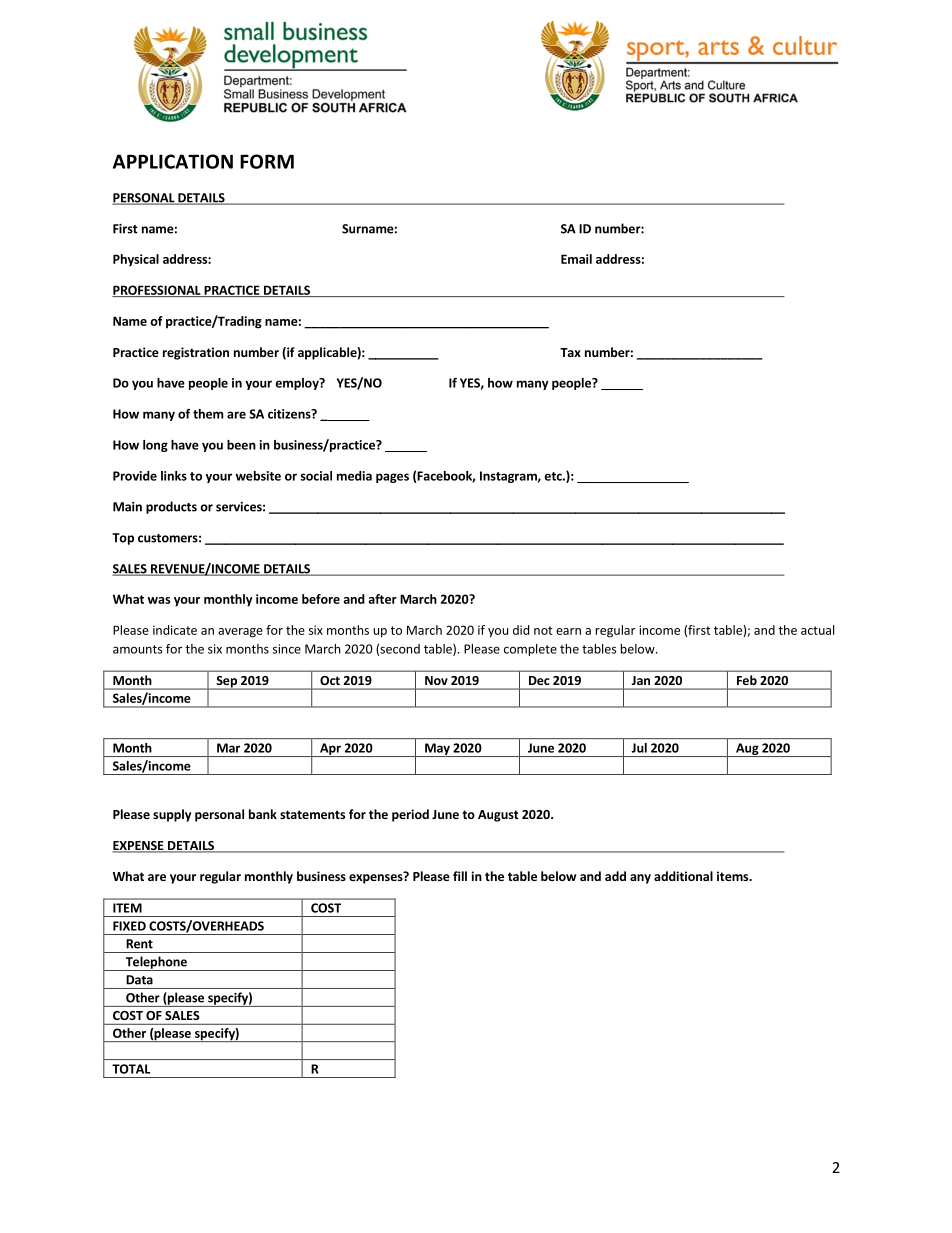  I want to click on pages, so click(392, 478).
